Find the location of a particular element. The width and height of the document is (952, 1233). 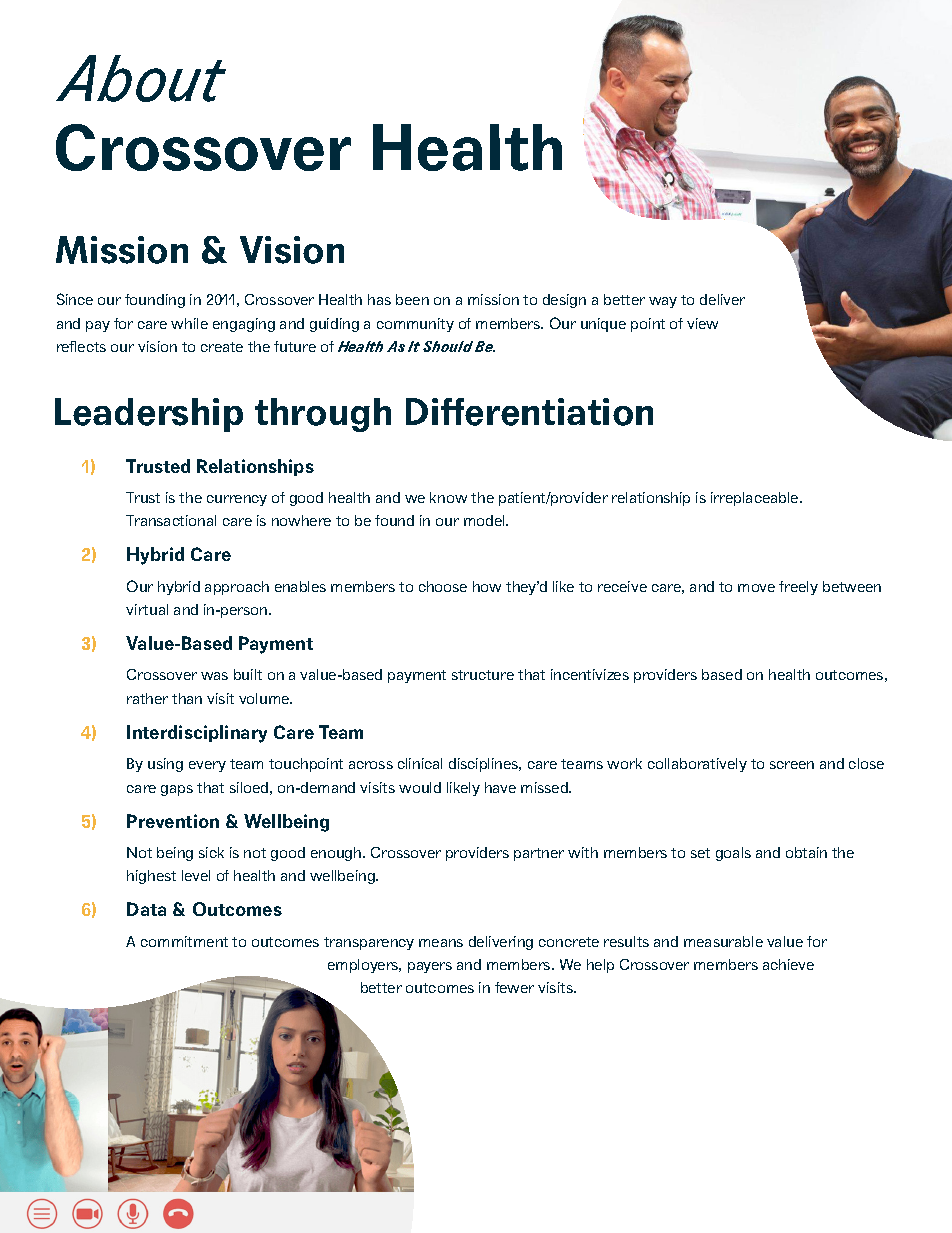

means is located at coordinates (441, 943).
